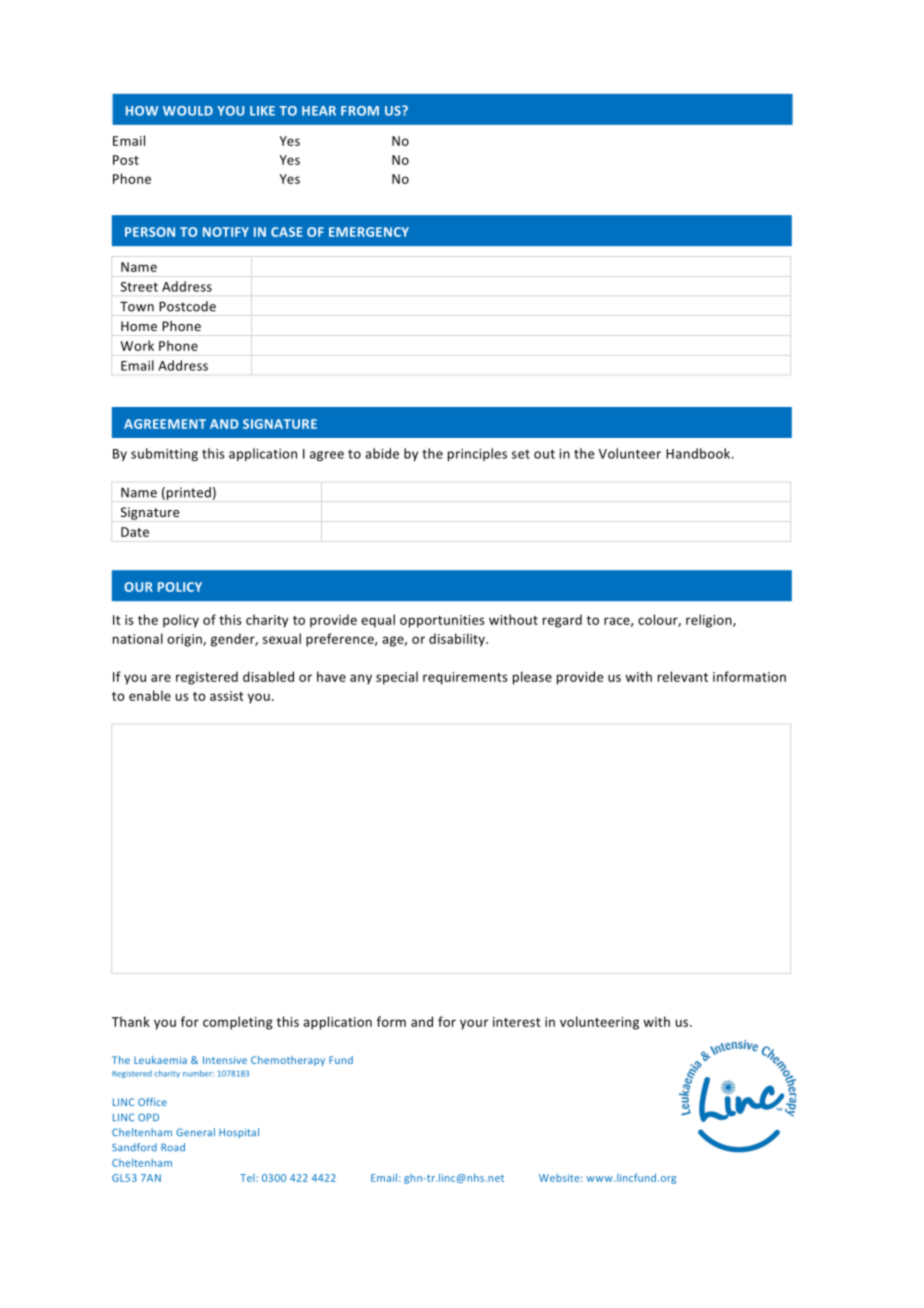 The image size is (924, 1308). I want to click on opportunities, so click(442, 621).
